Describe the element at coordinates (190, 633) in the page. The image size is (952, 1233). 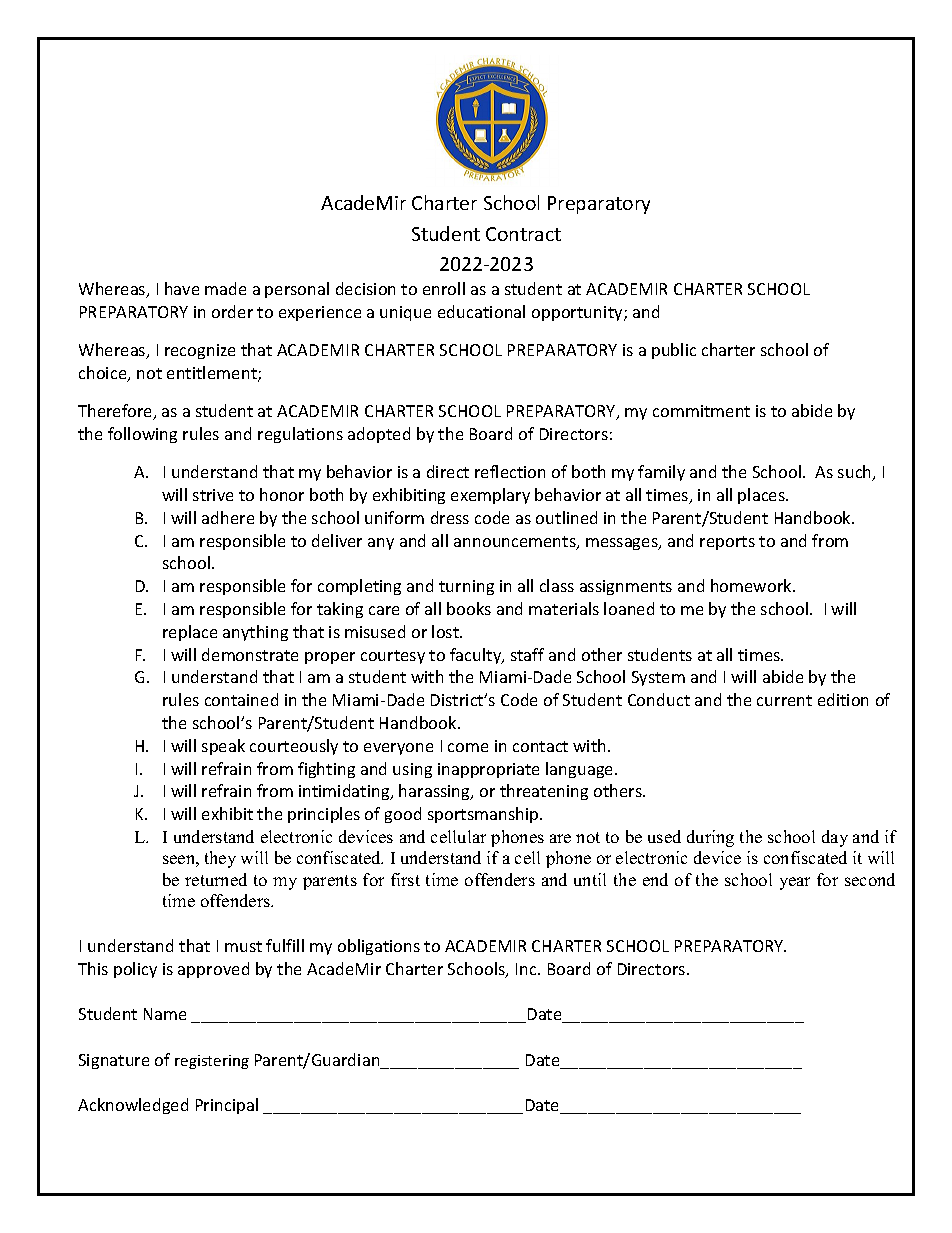
I see `replace` at that location.
